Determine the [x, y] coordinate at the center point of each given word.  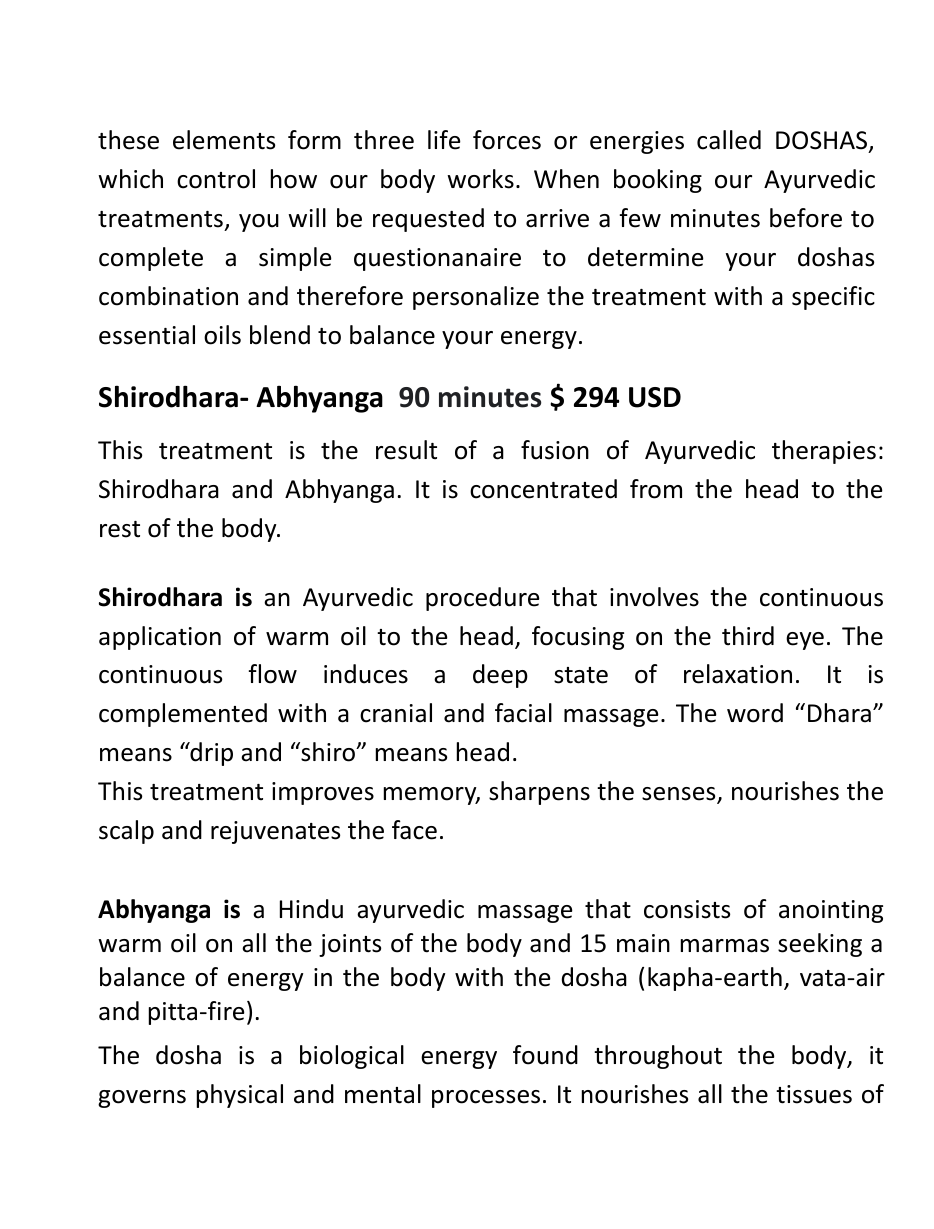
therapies [824, 452]
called [729, 140]
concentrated [543, 489]
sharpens [539, 793]
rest [120, 529]
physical [240, 1096]
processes [486, 1099]
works [480, 179]
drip [210, 754]
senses [680, 795]
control [216, 179]
